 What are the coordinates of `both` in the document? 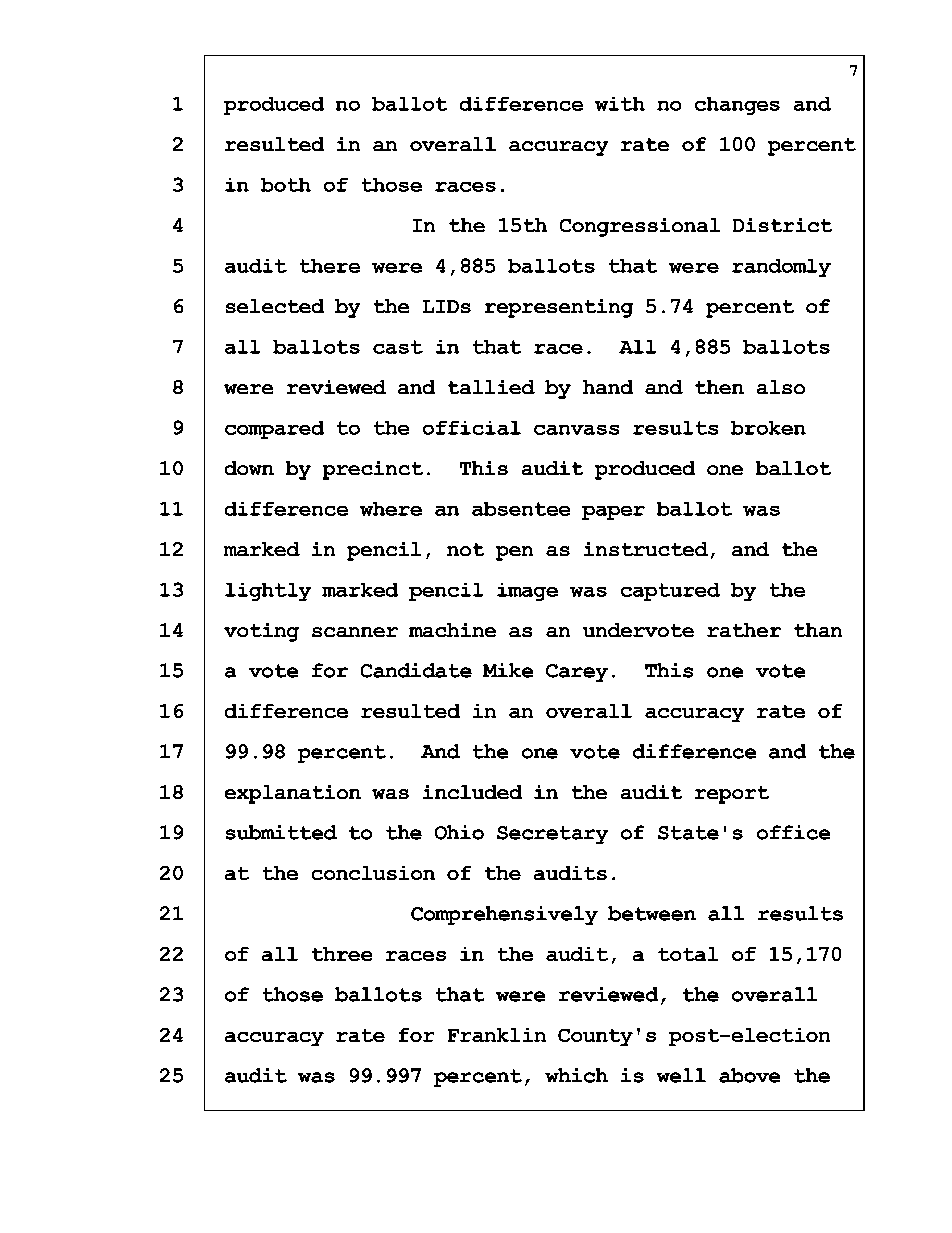 It's located at (286, 185).
